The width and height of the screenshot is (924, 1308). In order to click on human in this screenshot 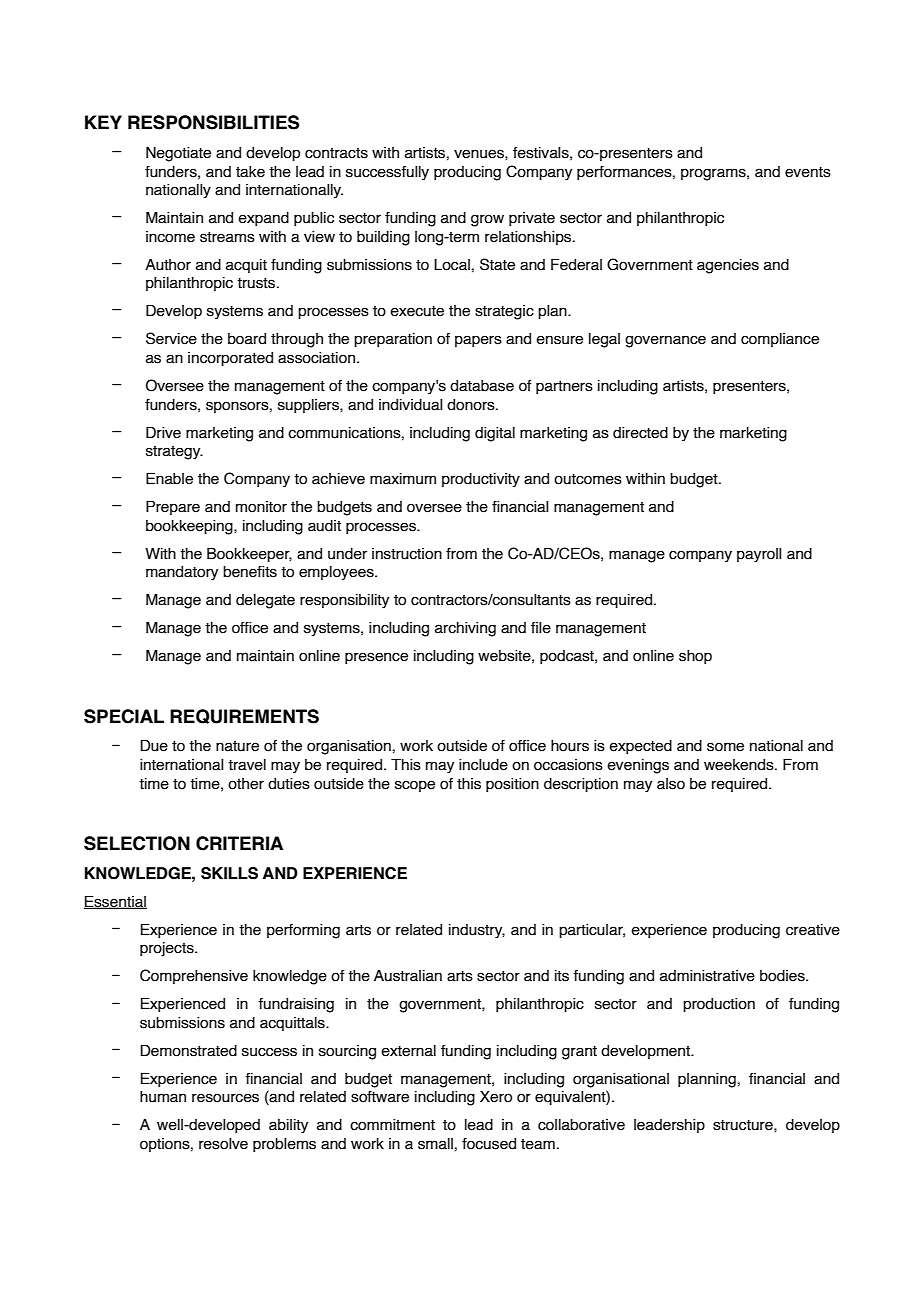, I will do `click(163, 1097)`.
